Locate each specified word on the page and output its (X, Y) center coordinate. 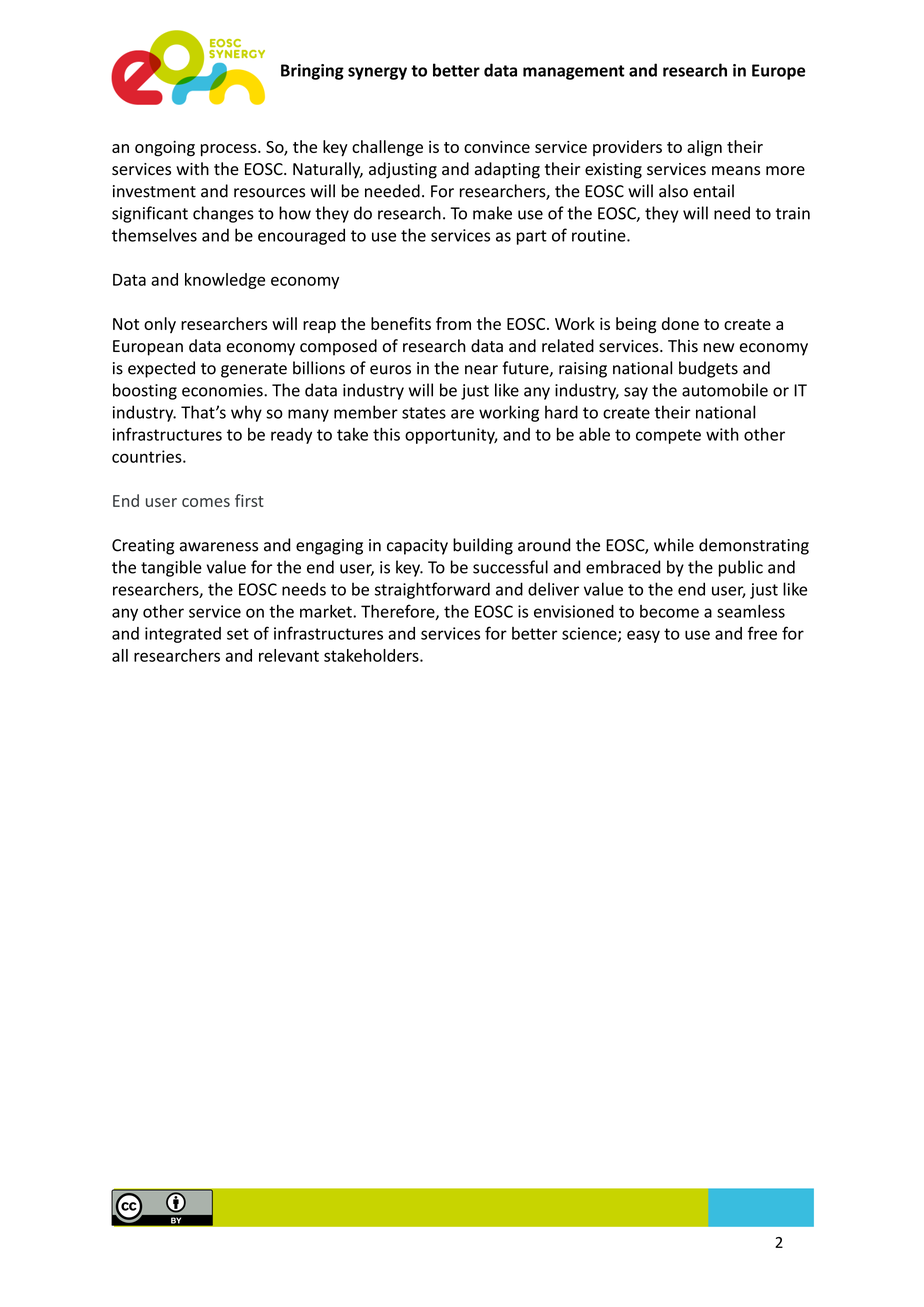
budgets (708, 369)
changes (223, 214)
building (483, 546)
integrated (183, 635)
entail (713, 191)
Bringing (312, 72)
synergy (377, 73)
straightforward (432, 590)
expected (161, 369)
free (762, 633)
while (674, 545)
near (481, 370)
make (492, 213)
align (704, 148)
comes (206, 502)
